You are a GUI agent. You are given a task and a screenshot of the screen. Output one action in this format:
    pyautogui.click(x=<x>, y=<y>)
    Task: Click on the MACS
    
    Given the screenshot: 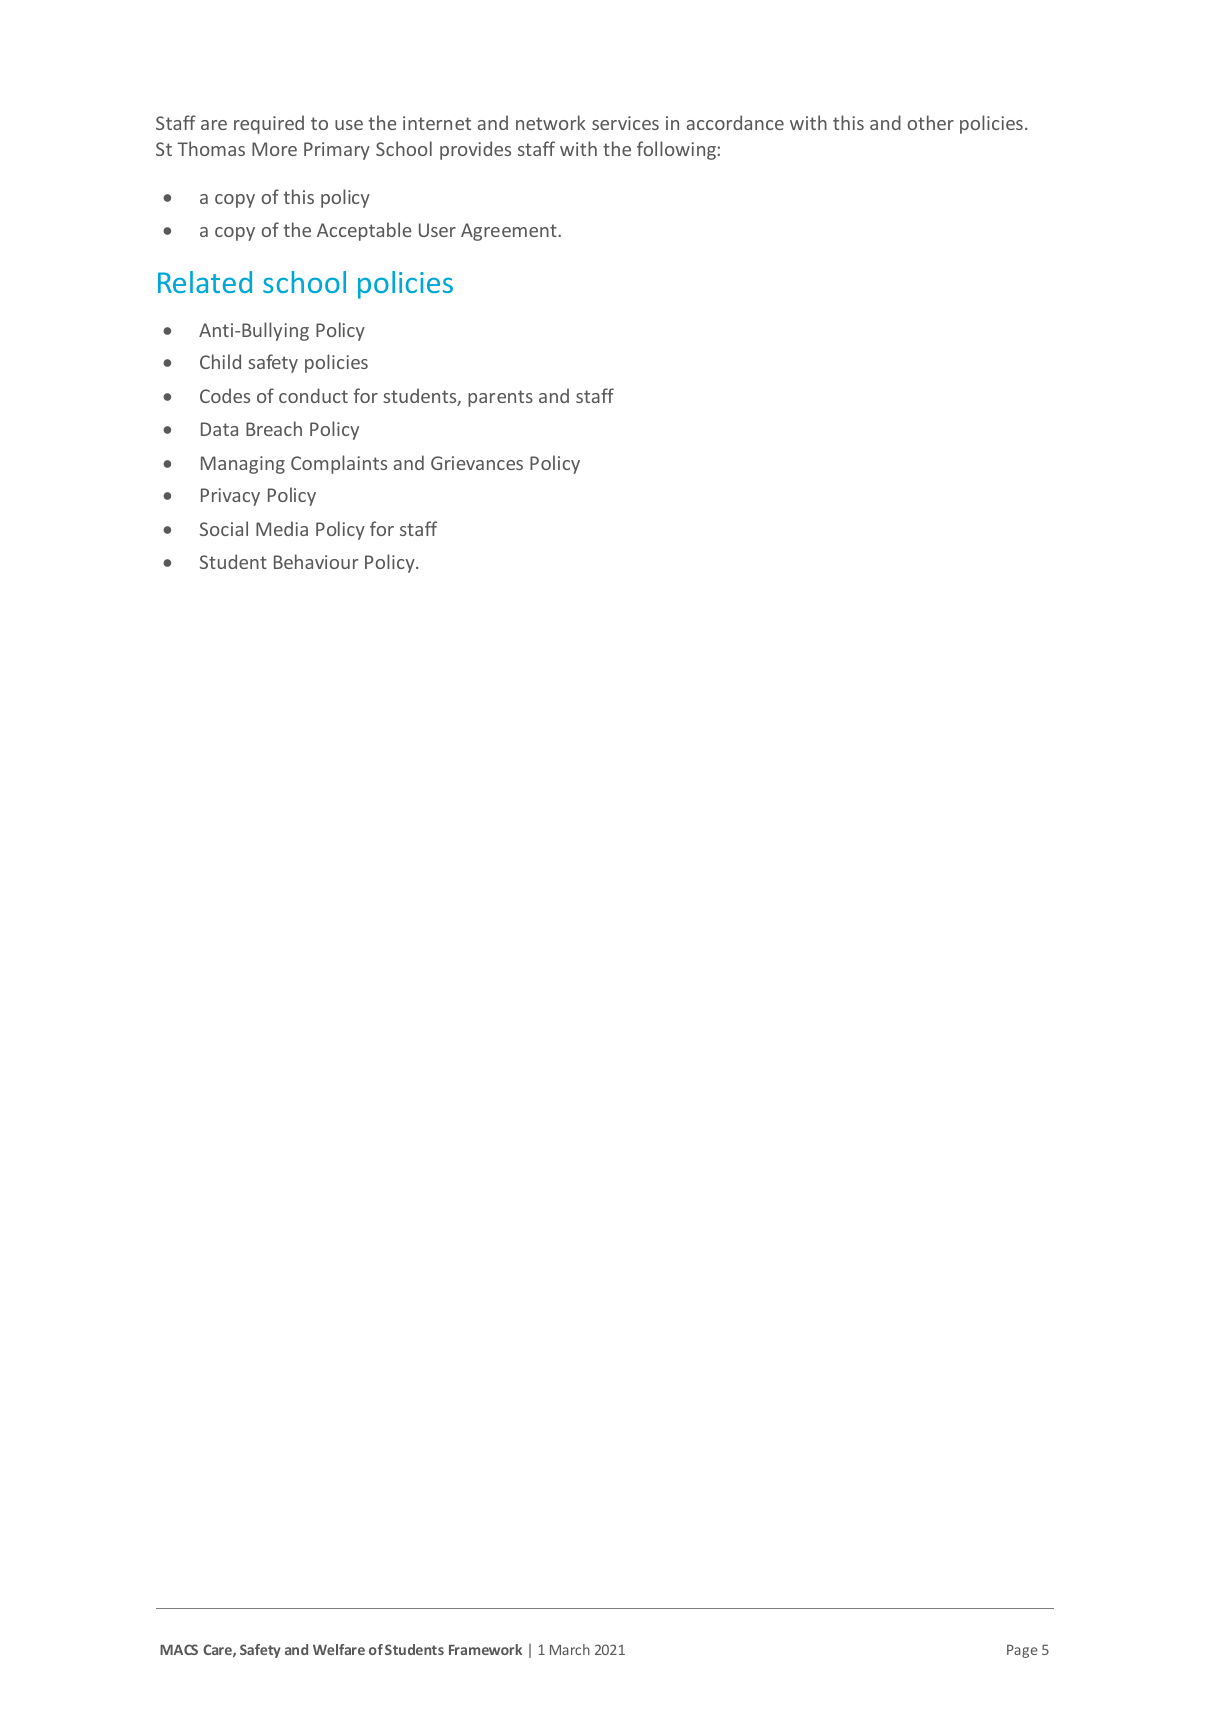 What is the action you would take?
    pyautogui.click(x=179, y=1649)
